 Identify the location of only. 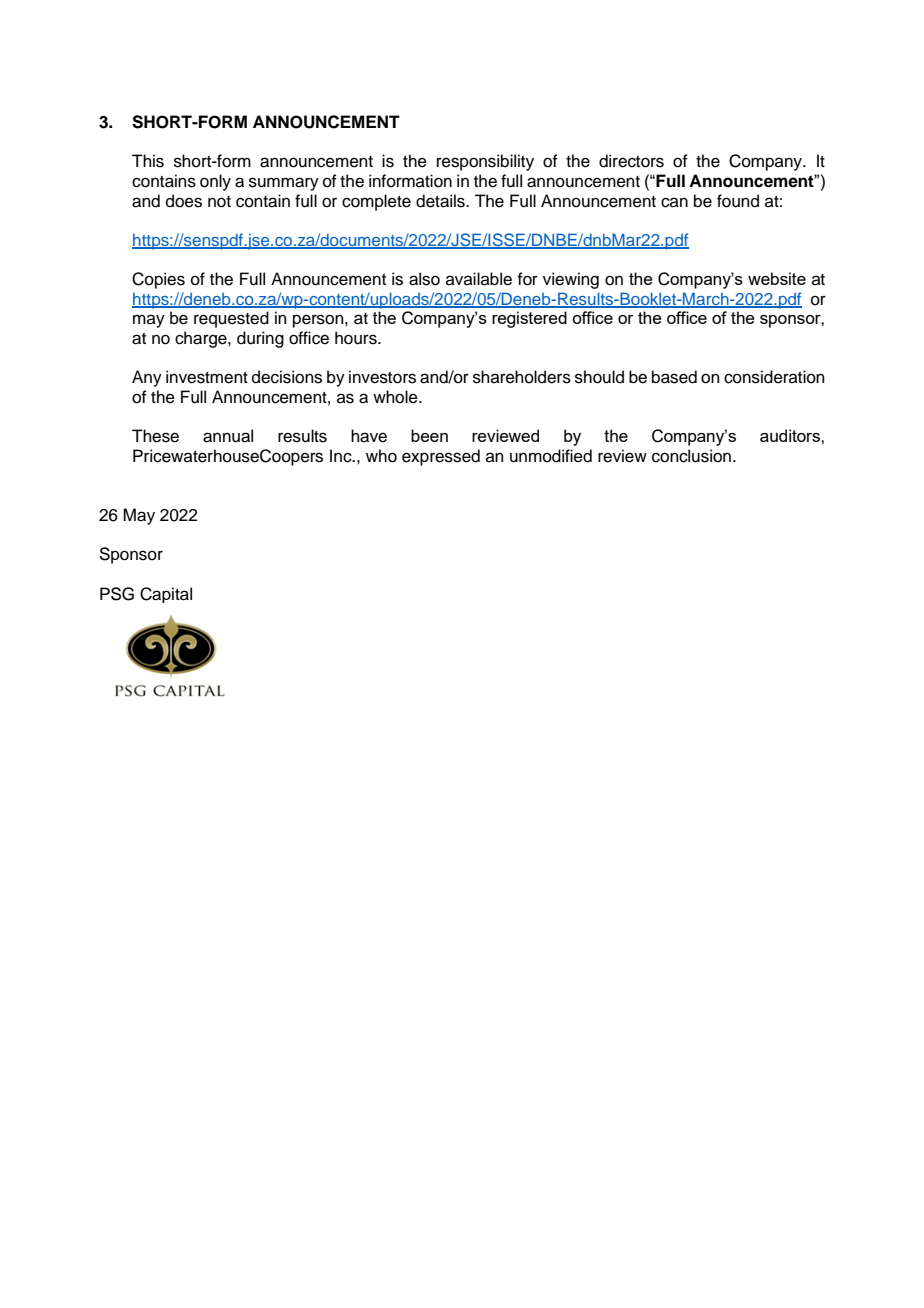
(215, 182).
